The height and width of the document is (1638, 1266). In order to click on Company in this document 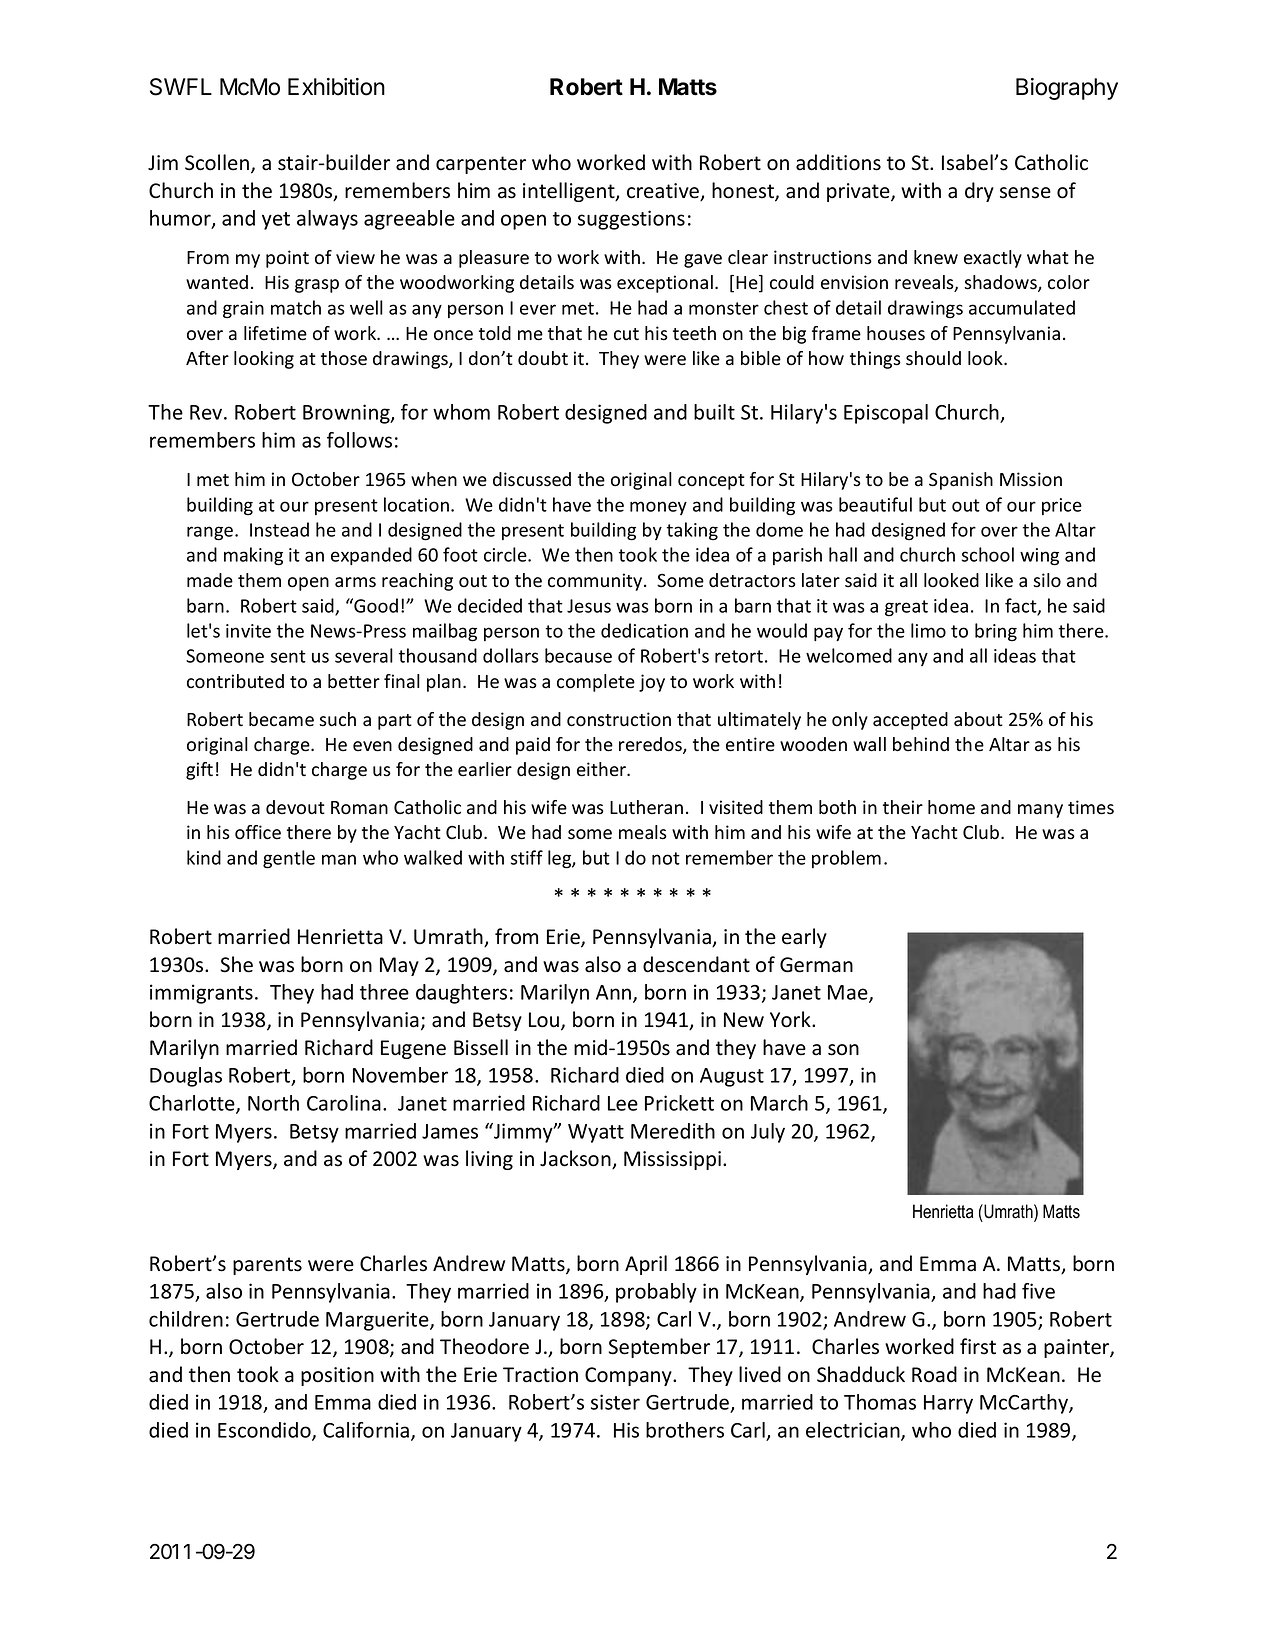, I will do `click(629, 1376)`.
